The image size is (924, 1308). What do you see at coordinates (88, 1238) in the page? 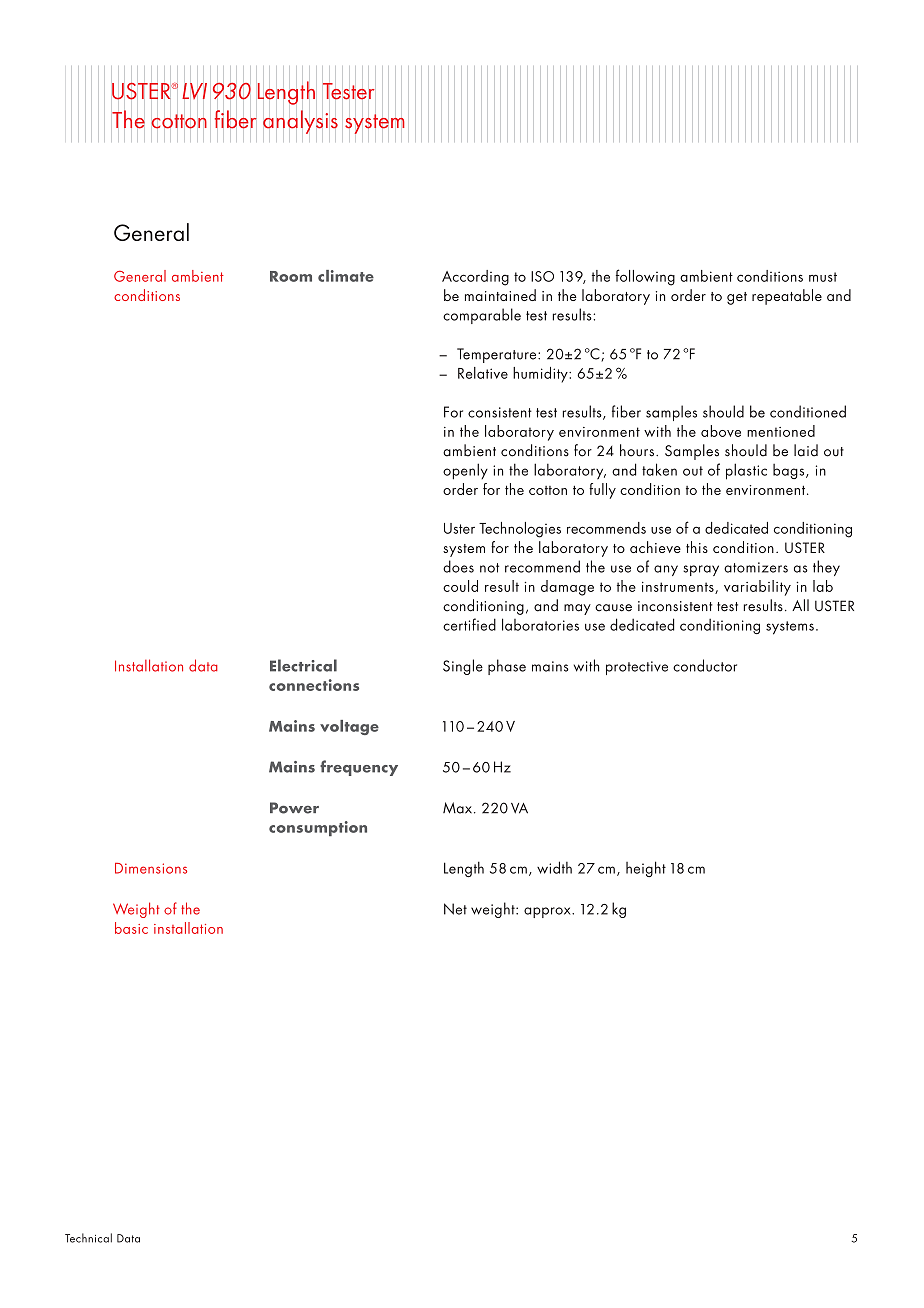
I see `Technical` at bounding box center [88, 1238].
